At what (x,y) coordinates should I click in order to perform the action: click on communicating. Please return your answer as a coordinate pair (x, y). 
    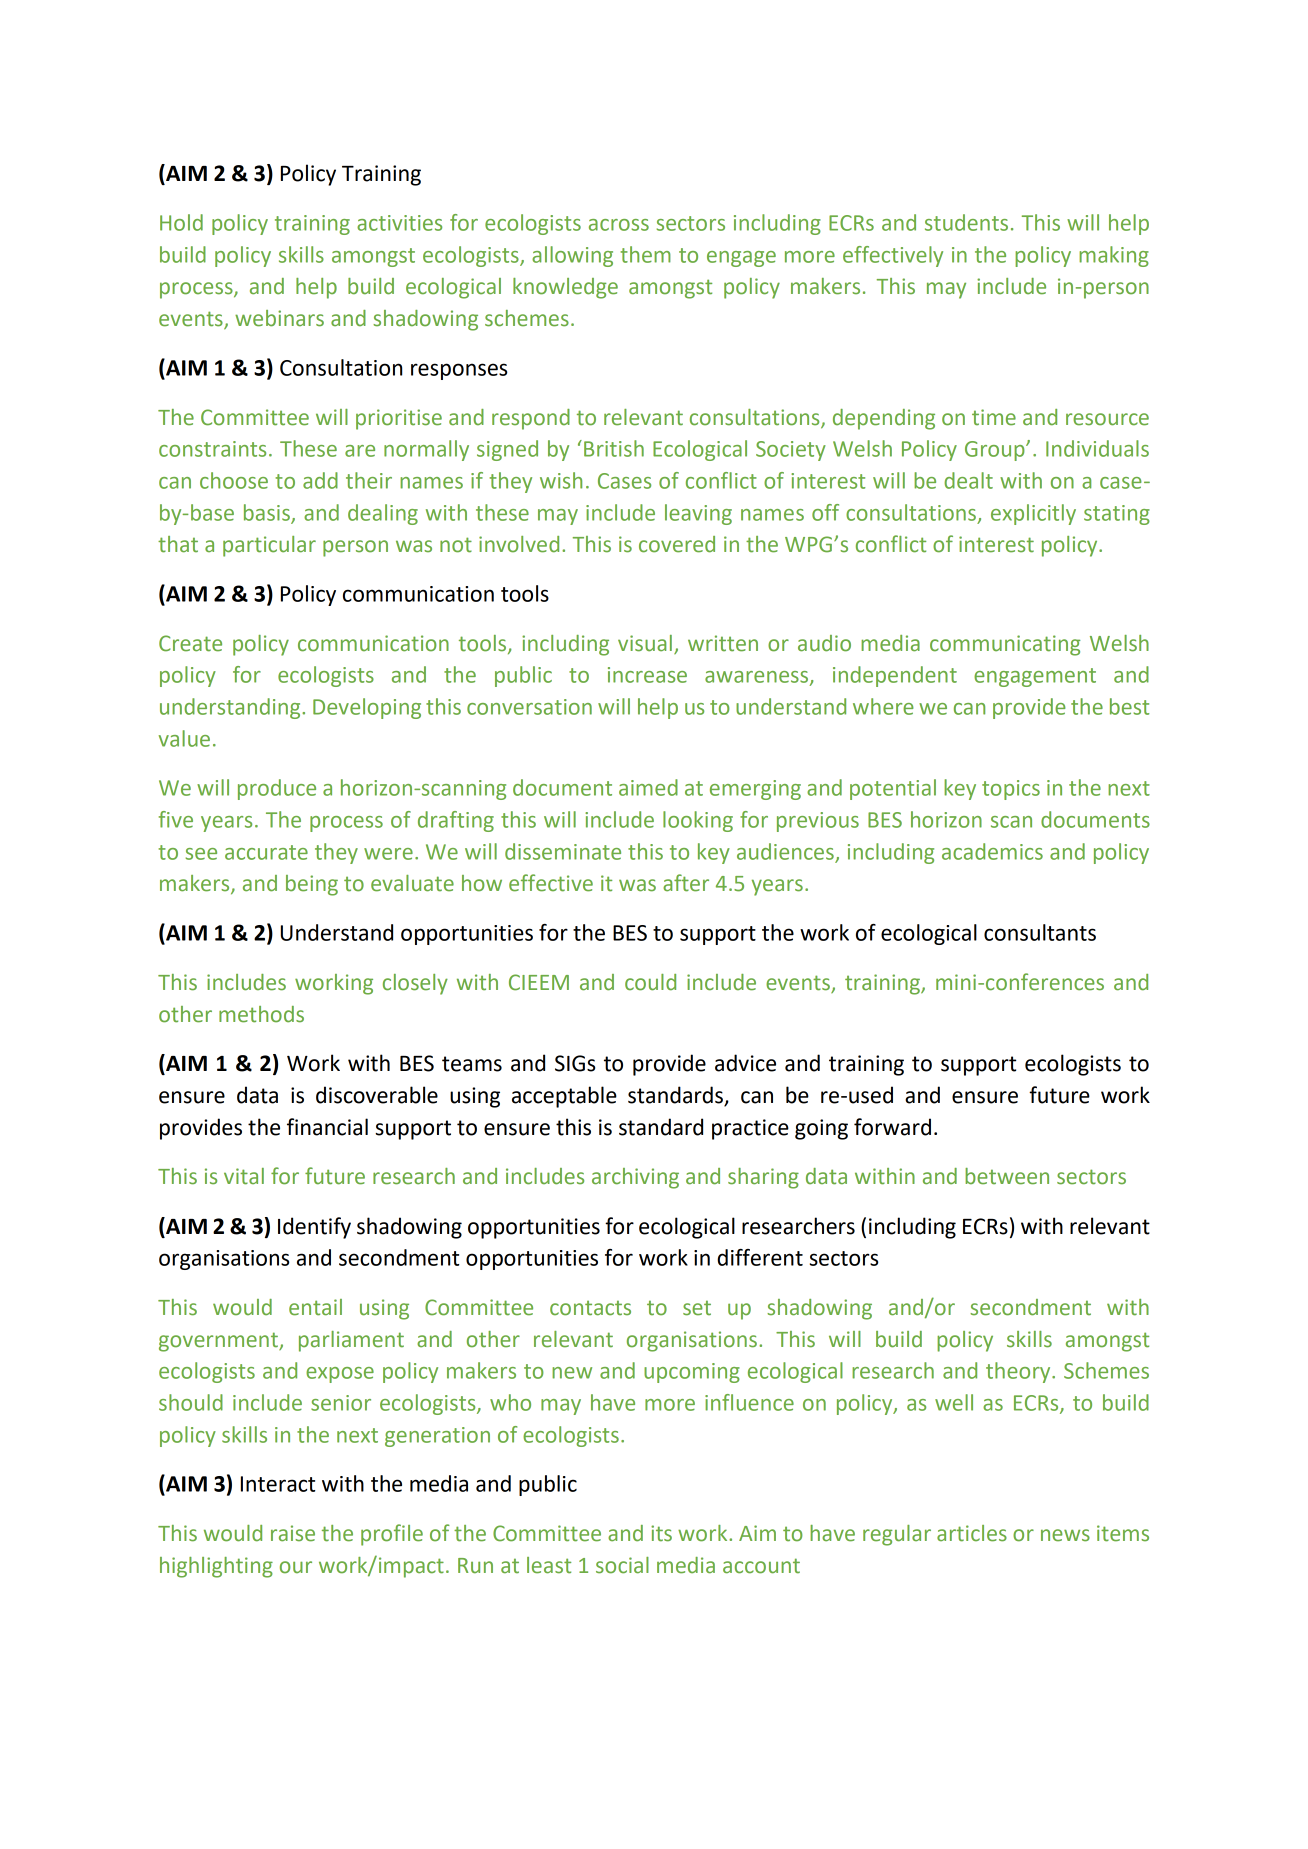
    Looking at the image, I should click on (1005, 645).
